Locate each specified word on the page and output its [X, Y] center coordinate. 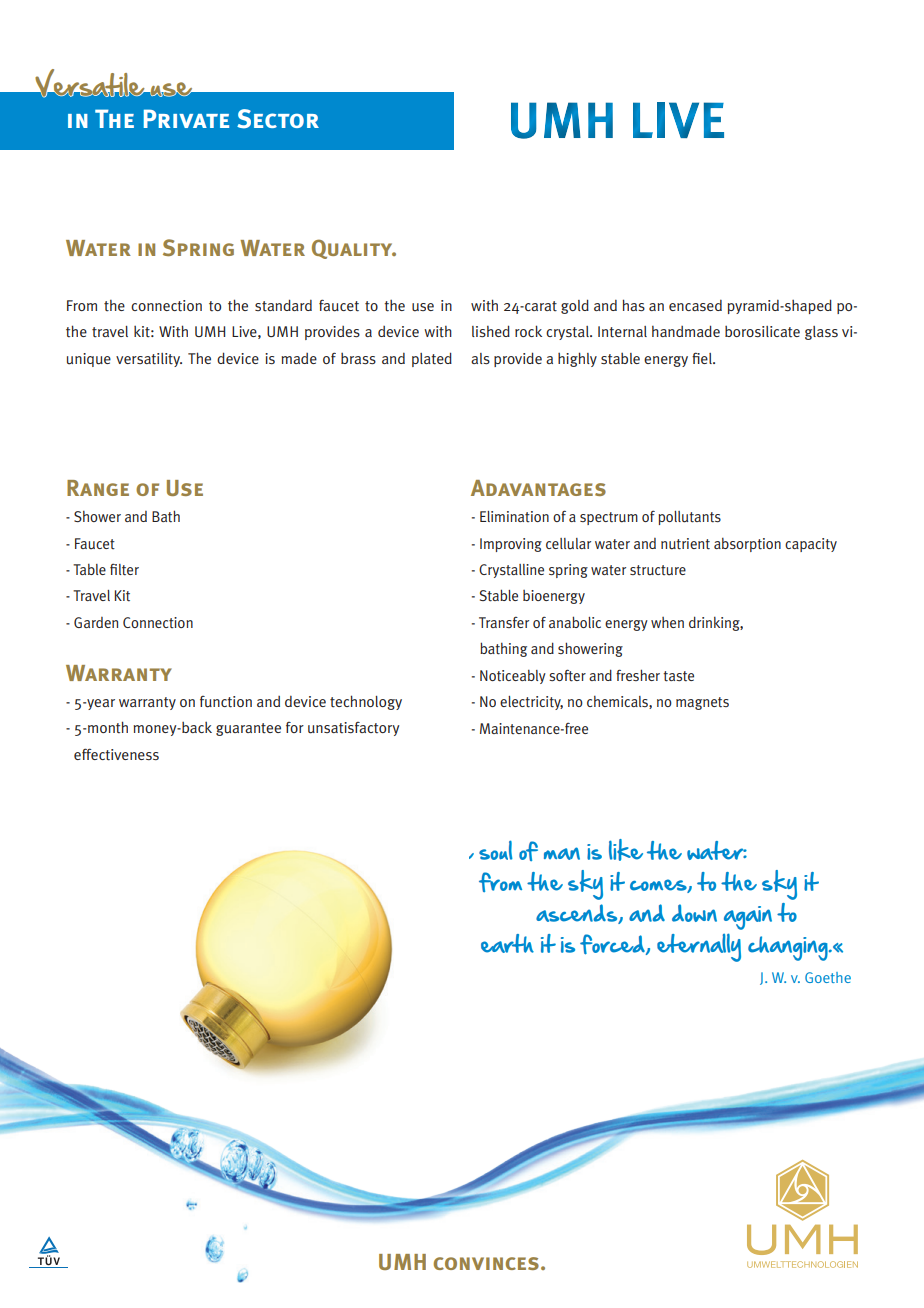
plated [432, 359]
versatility [149, 360]
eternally [699, 947]
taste [678, 676]
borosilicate [762, 331]
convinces [486, 1263]
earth [507, 943]
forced [613, 944]
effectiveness [116, 754]
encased [695, 305]
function [226, 702]
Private [186, 118]
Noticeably [513, 677]
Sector [278, 119]
